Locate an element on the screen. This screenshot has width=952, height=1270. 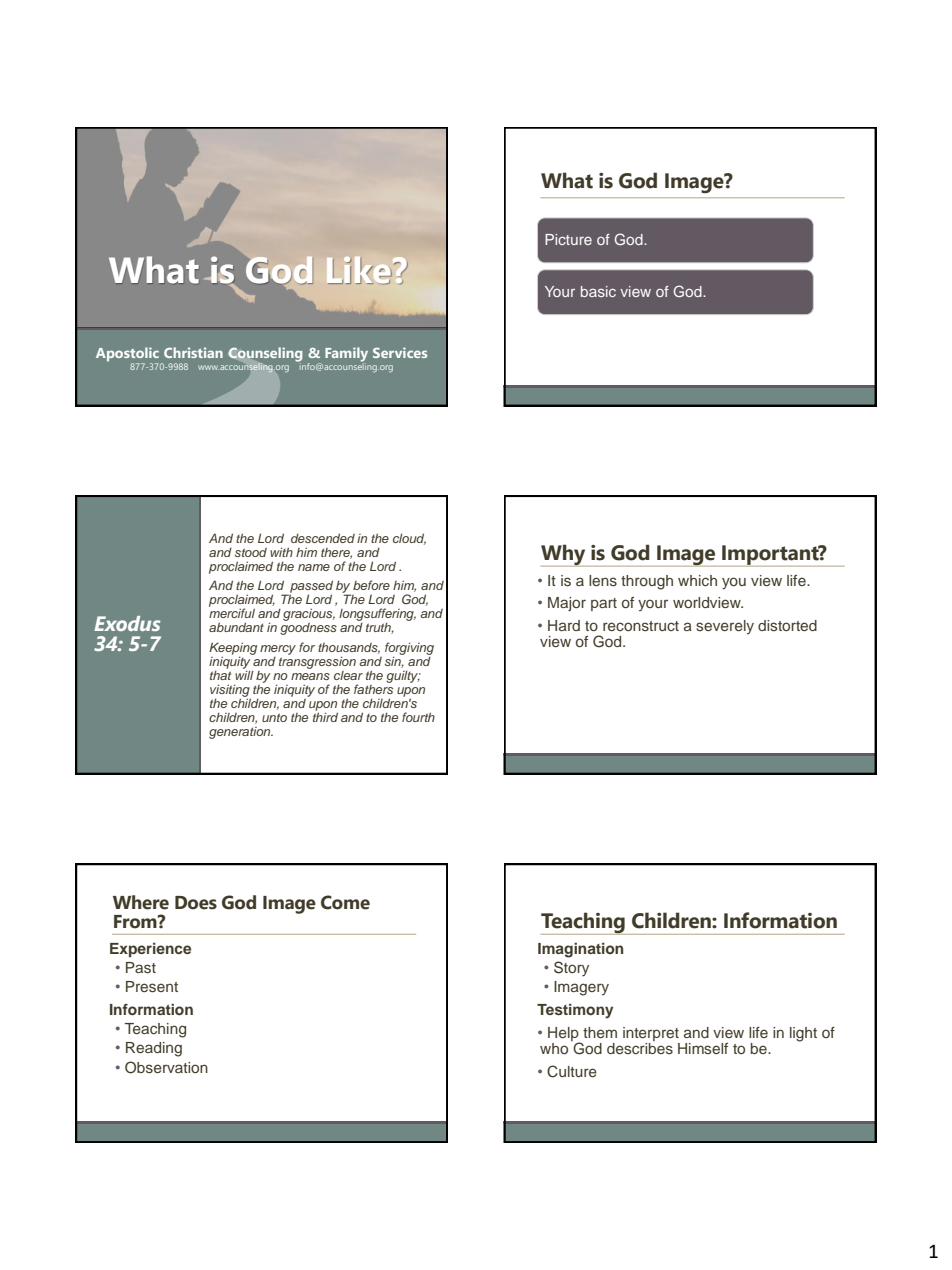
Himself is located at coordinates (703, 1048).
